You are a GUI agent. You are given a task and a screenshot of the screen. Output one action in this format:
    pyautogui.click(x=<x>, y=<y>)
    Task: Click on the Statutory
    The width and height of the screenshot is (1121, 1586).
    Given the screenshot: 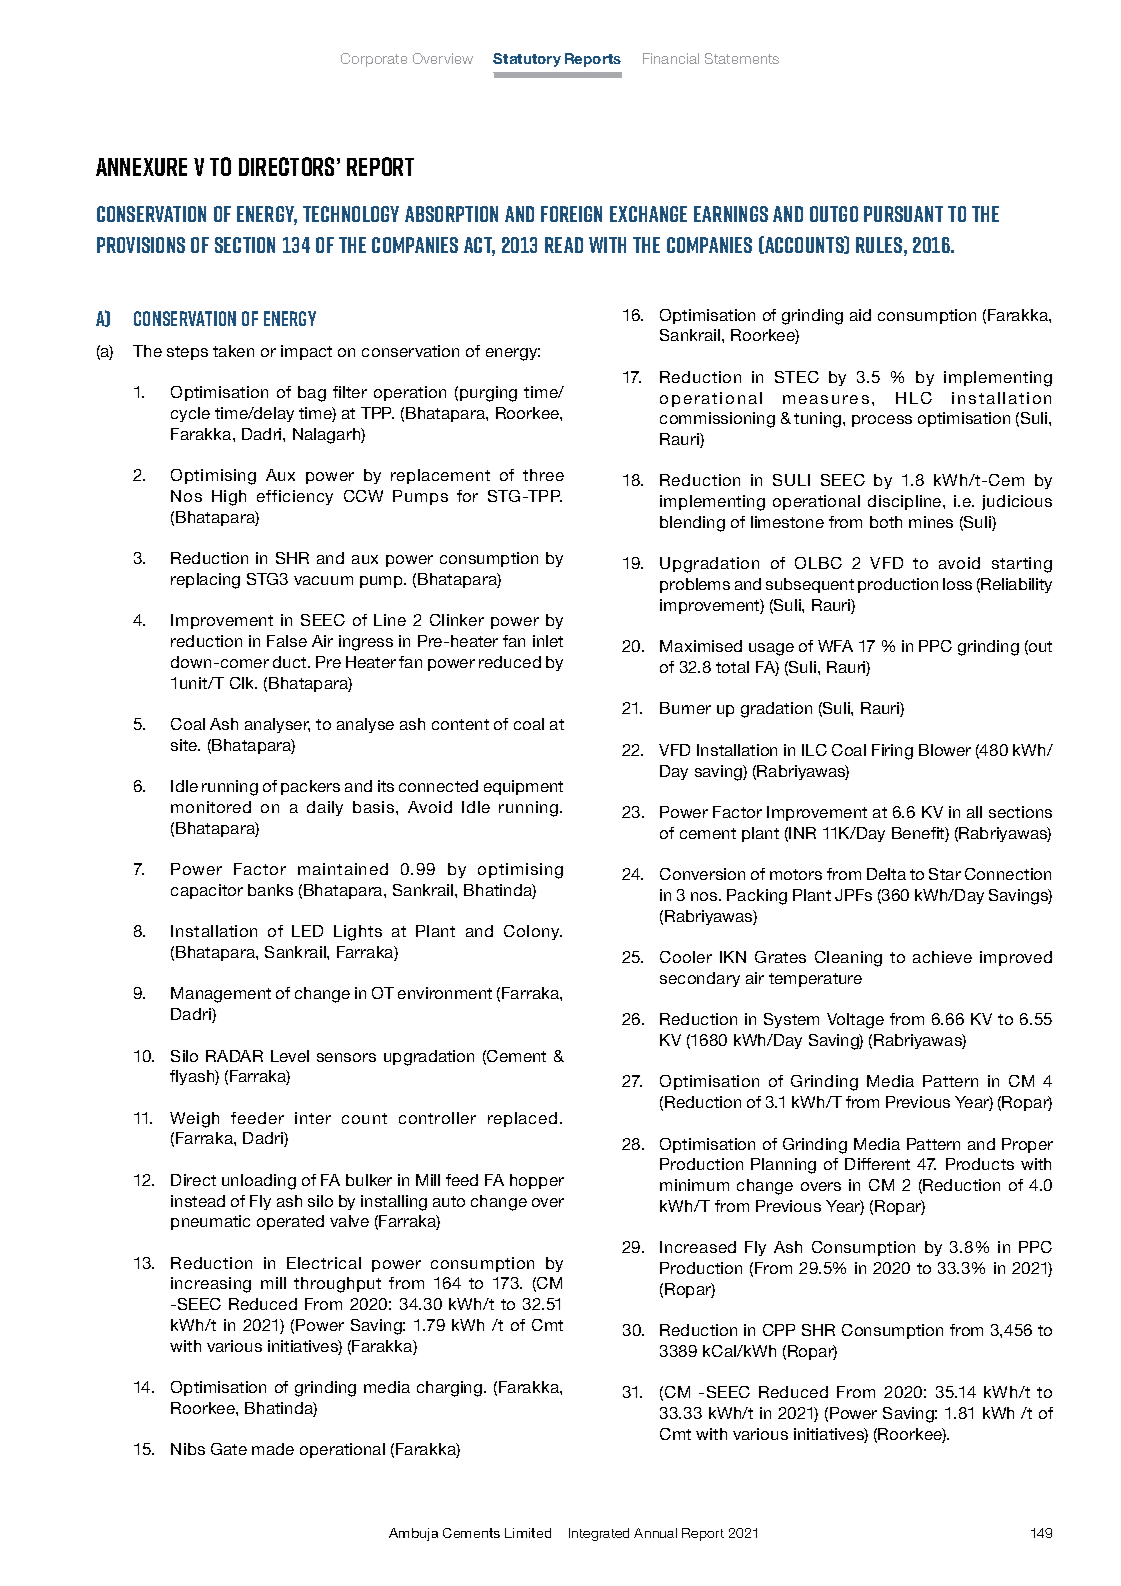 What is the action you would take?
    pyautogui.click(x=527, y=60)
